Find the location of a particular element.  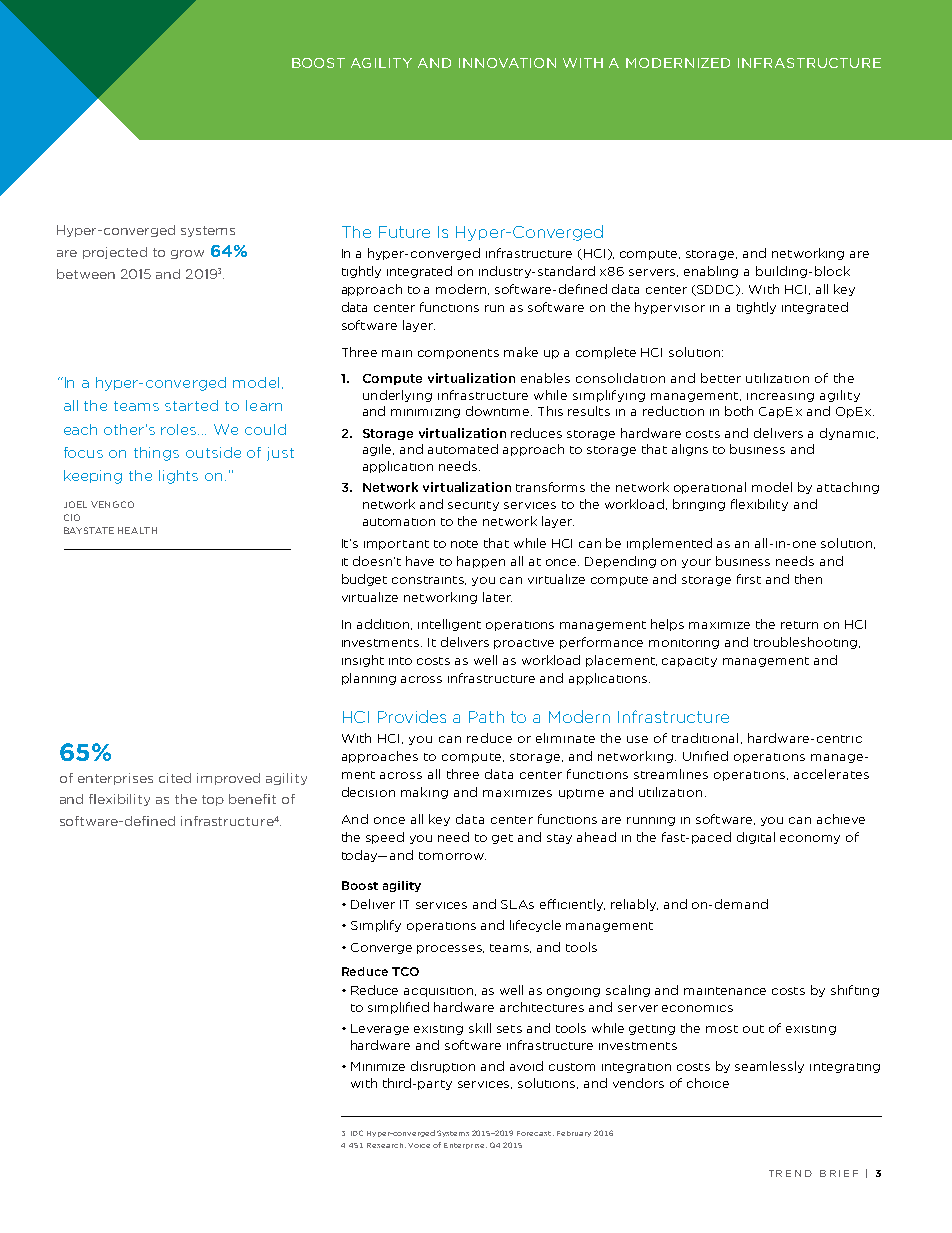

things is located at coordinates (156, 454).
